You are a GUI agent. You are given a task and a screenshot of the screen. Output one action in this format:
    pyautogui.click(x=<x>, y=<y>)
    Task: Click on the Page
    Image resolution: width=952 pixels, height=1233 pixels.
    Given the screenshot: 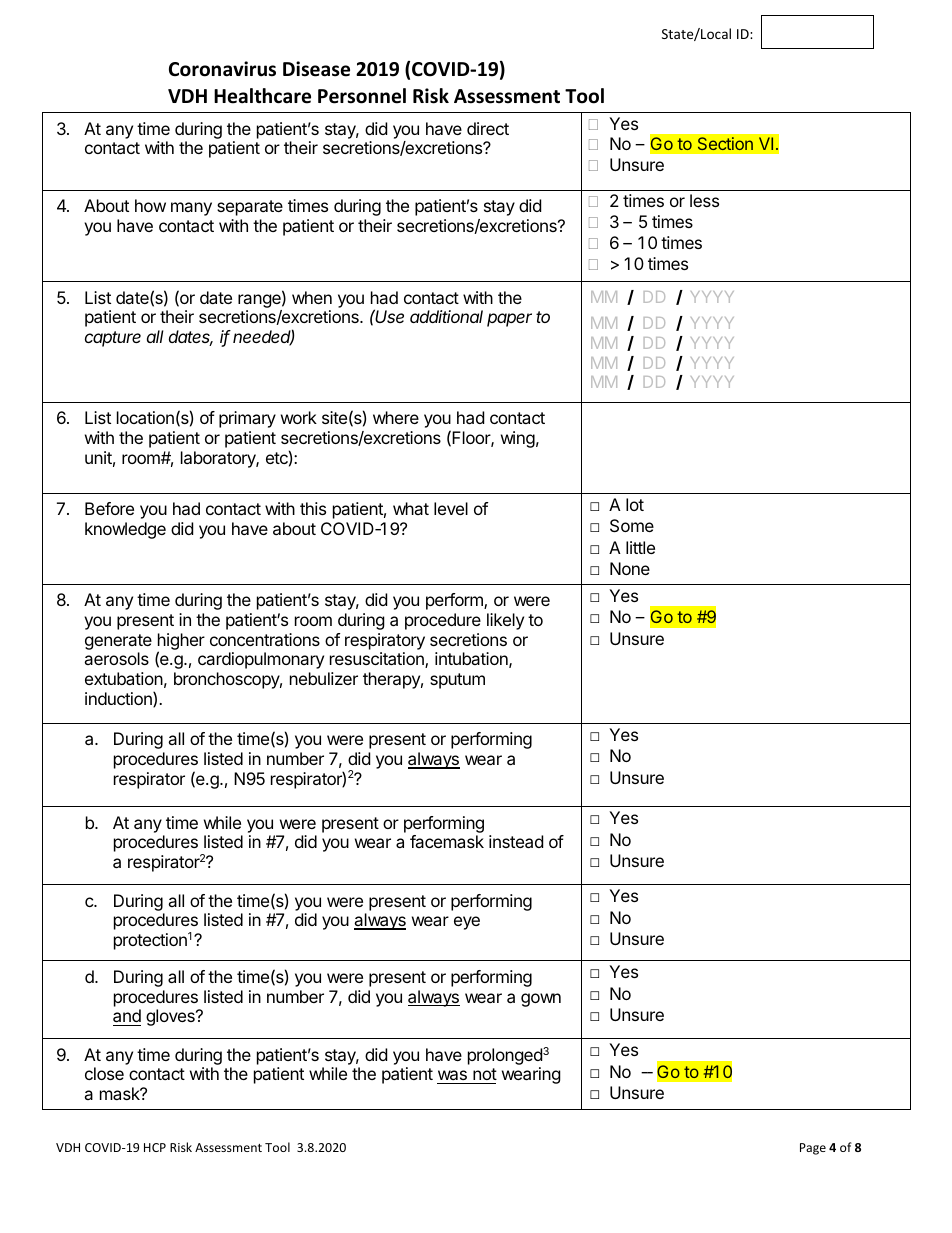 What is the action you would take?
    pyautogui.click(x=813, y=1149)
